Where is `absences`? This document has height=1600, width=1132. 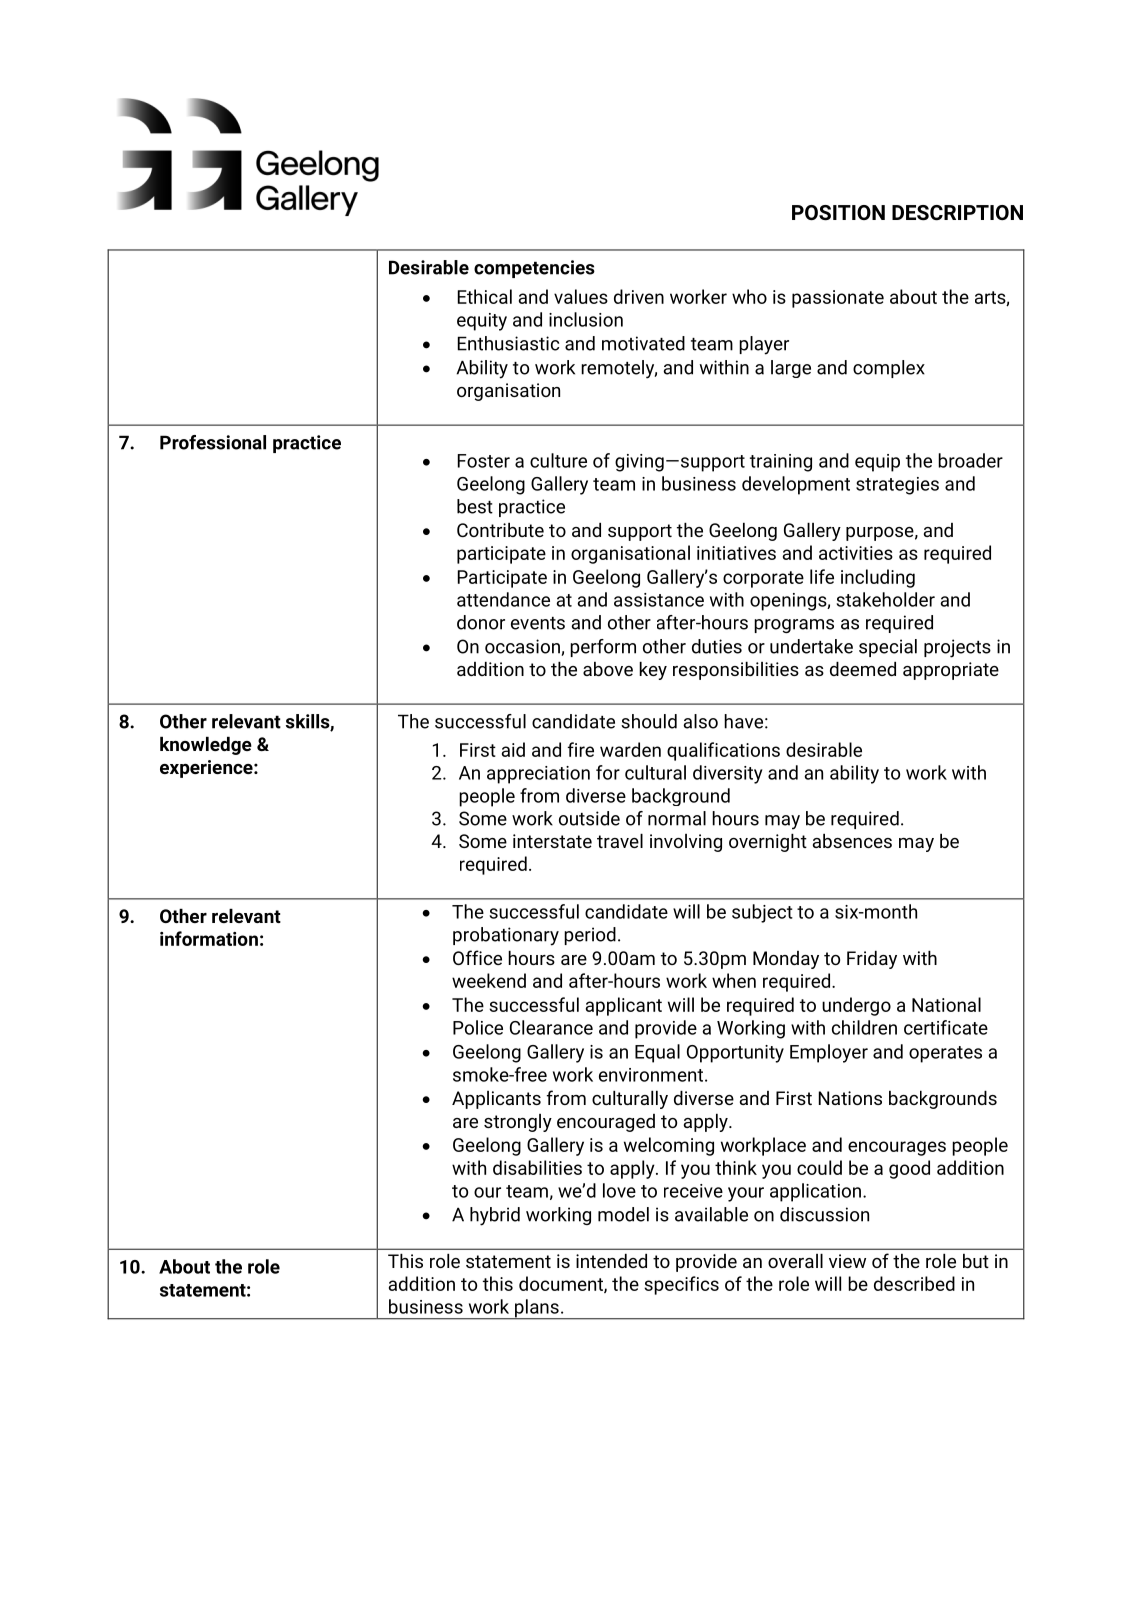 absences is located at coordinates (852, 841).
